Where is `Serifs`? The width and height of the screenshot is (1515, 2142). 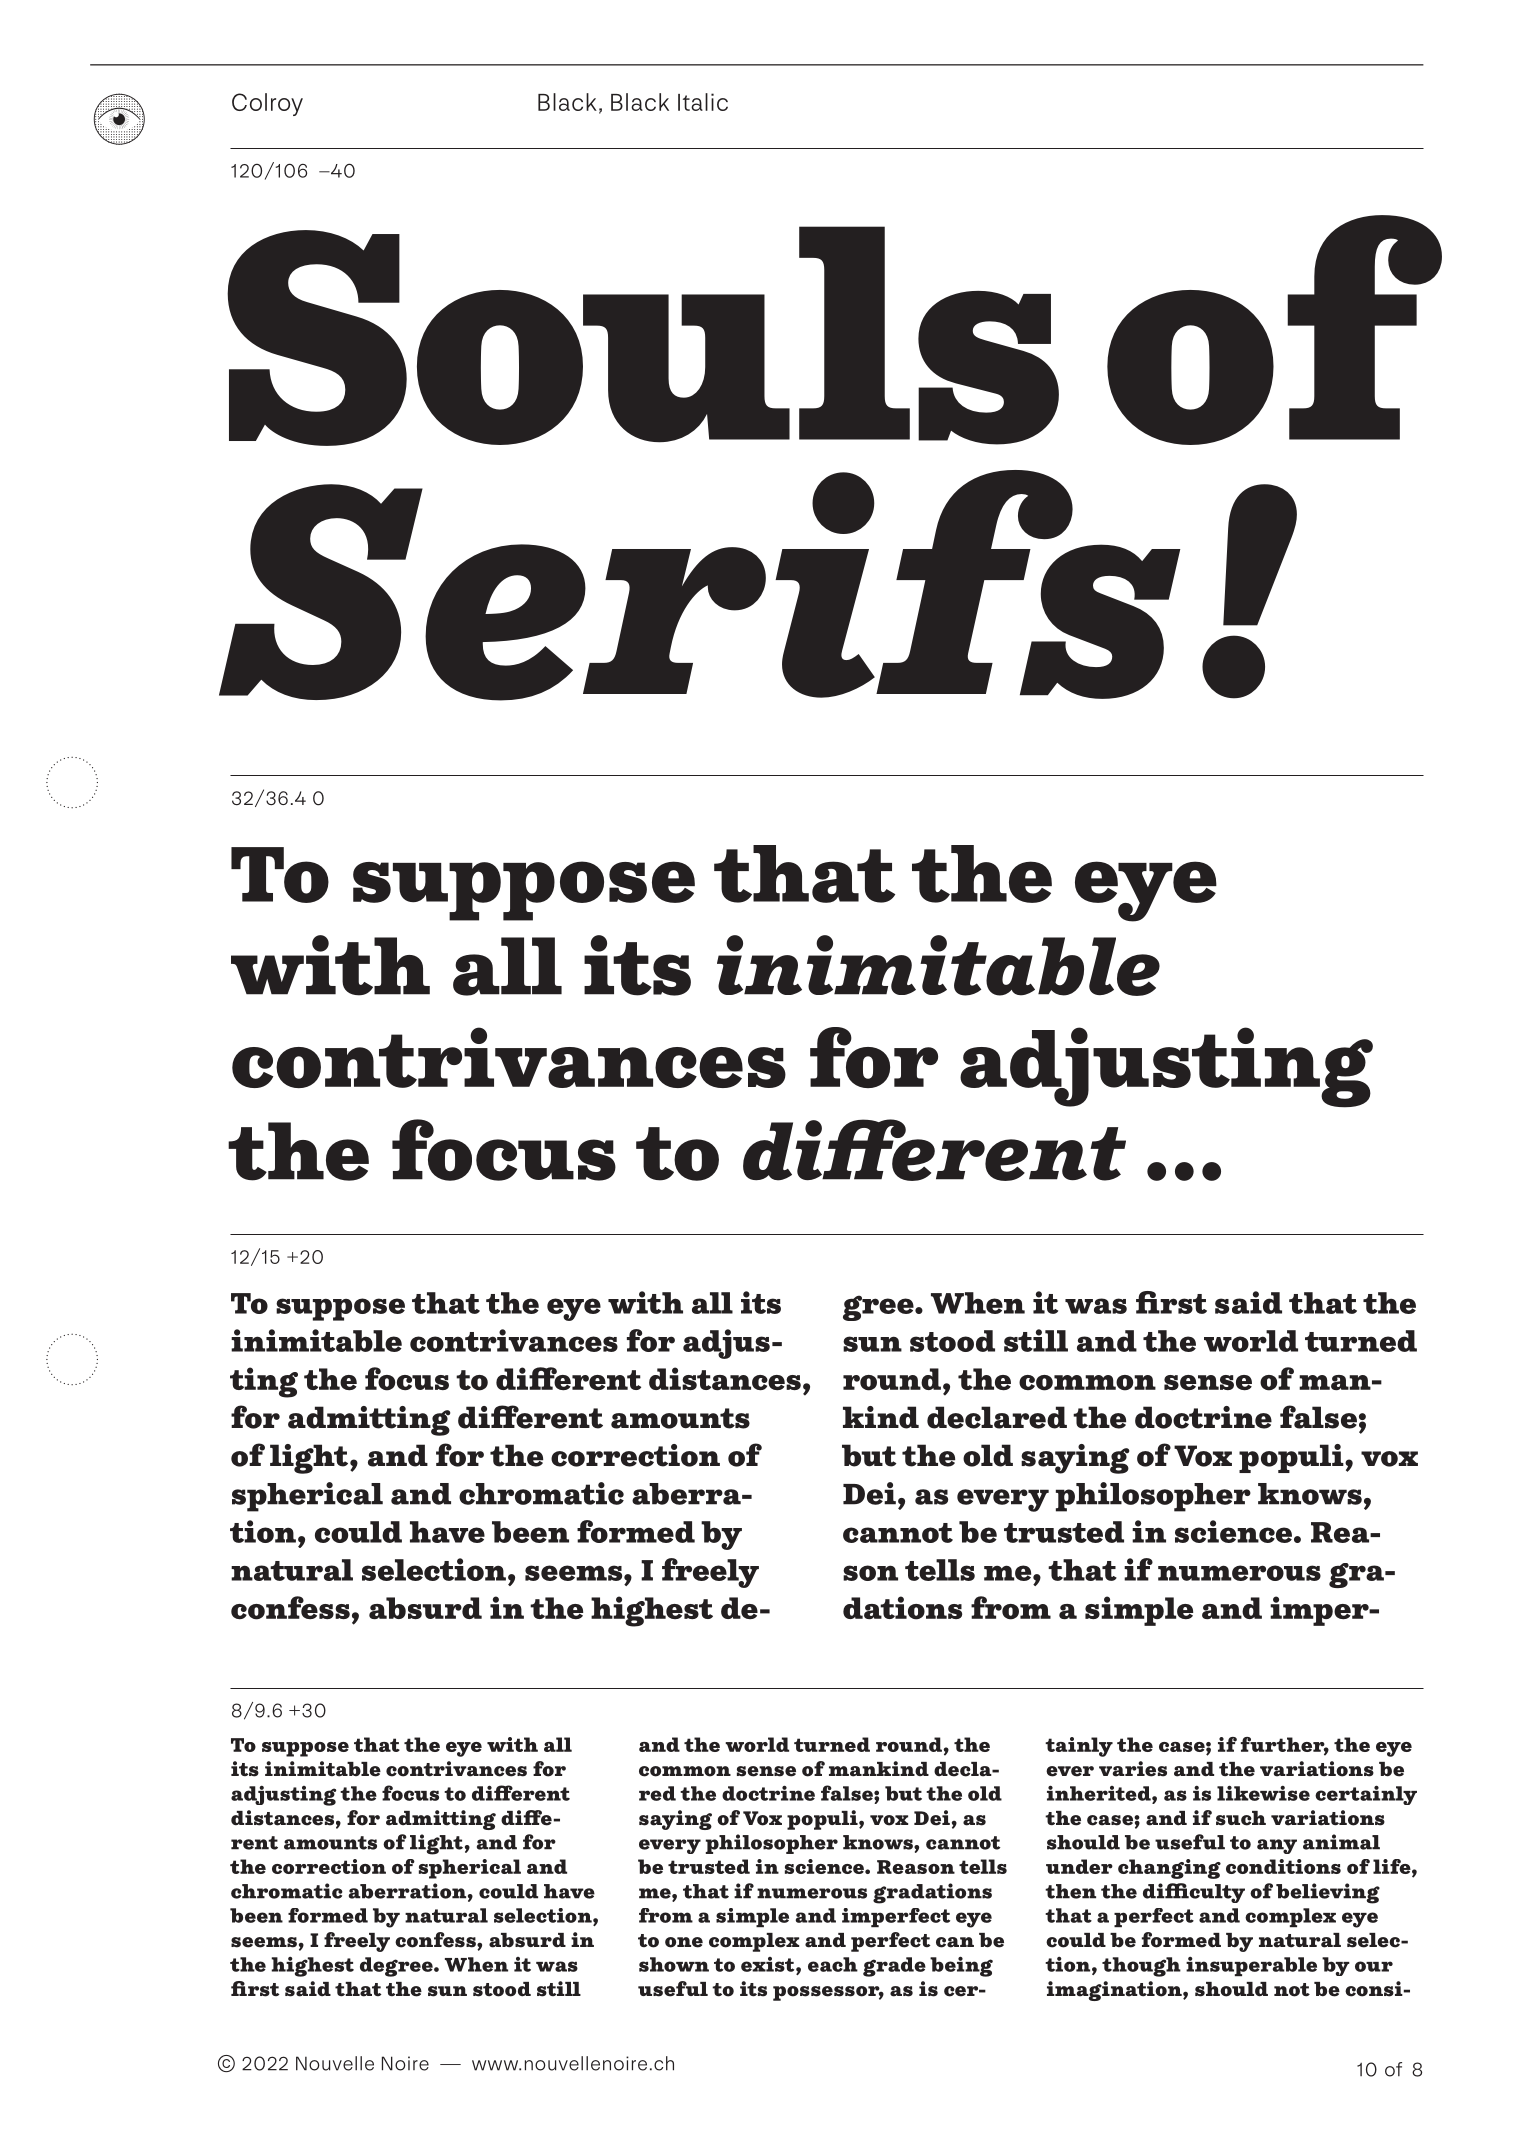
Serifs is located at coordinates (700, 585).
